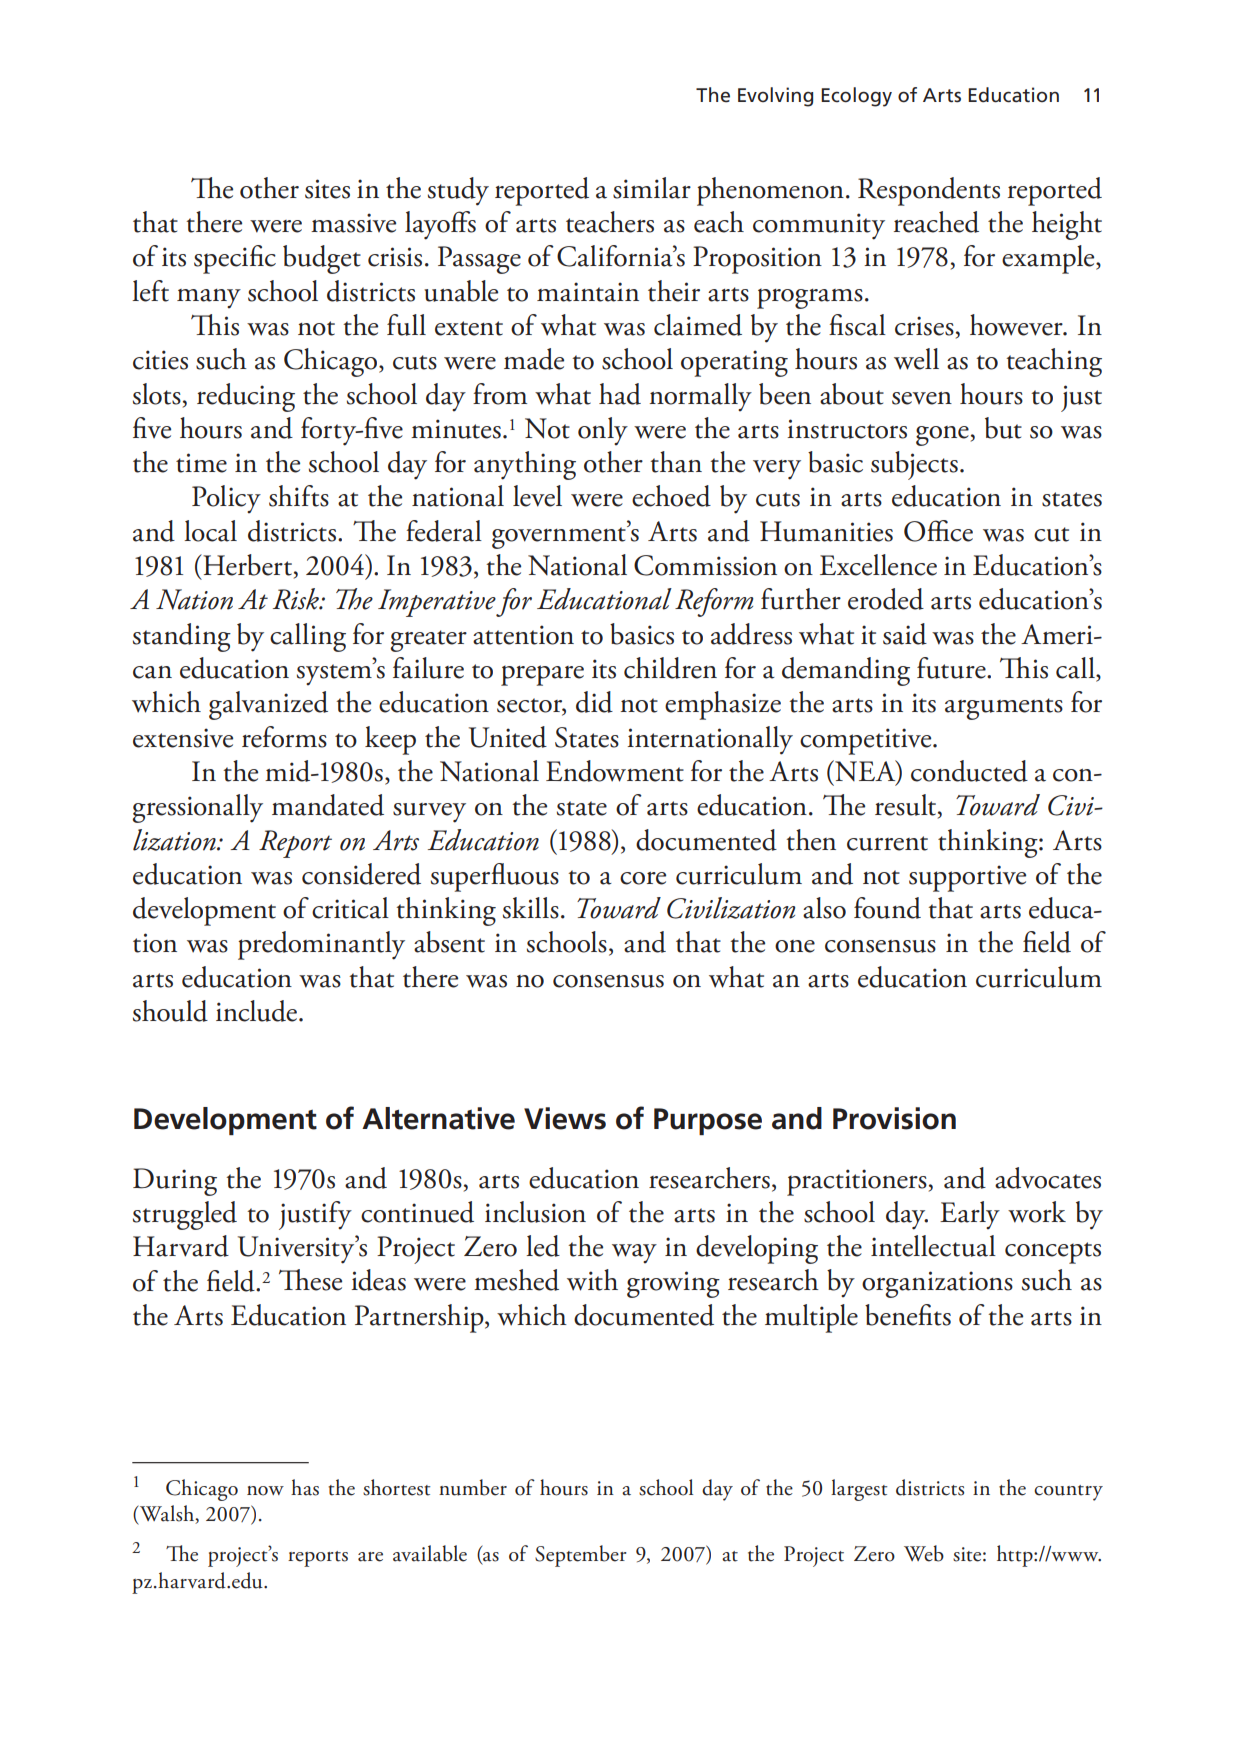 This screenshot has width=1235, height=1764. Describe the element at coordinates (361, 874) in the screenshot. I see `considered` at that location.
